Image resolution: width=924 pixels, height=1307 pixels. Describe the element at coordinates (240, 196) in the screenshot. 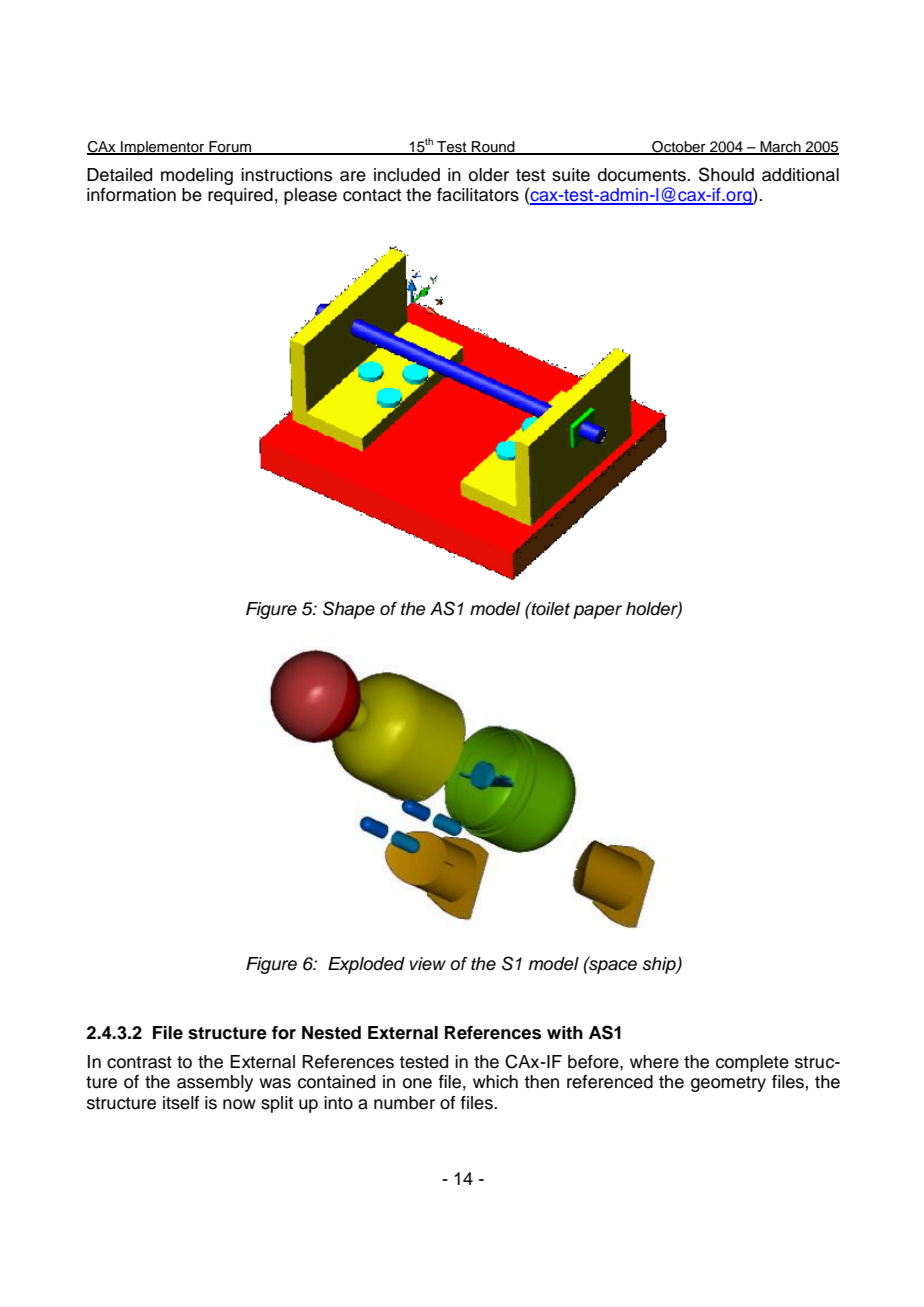

I see `required` at that location.
